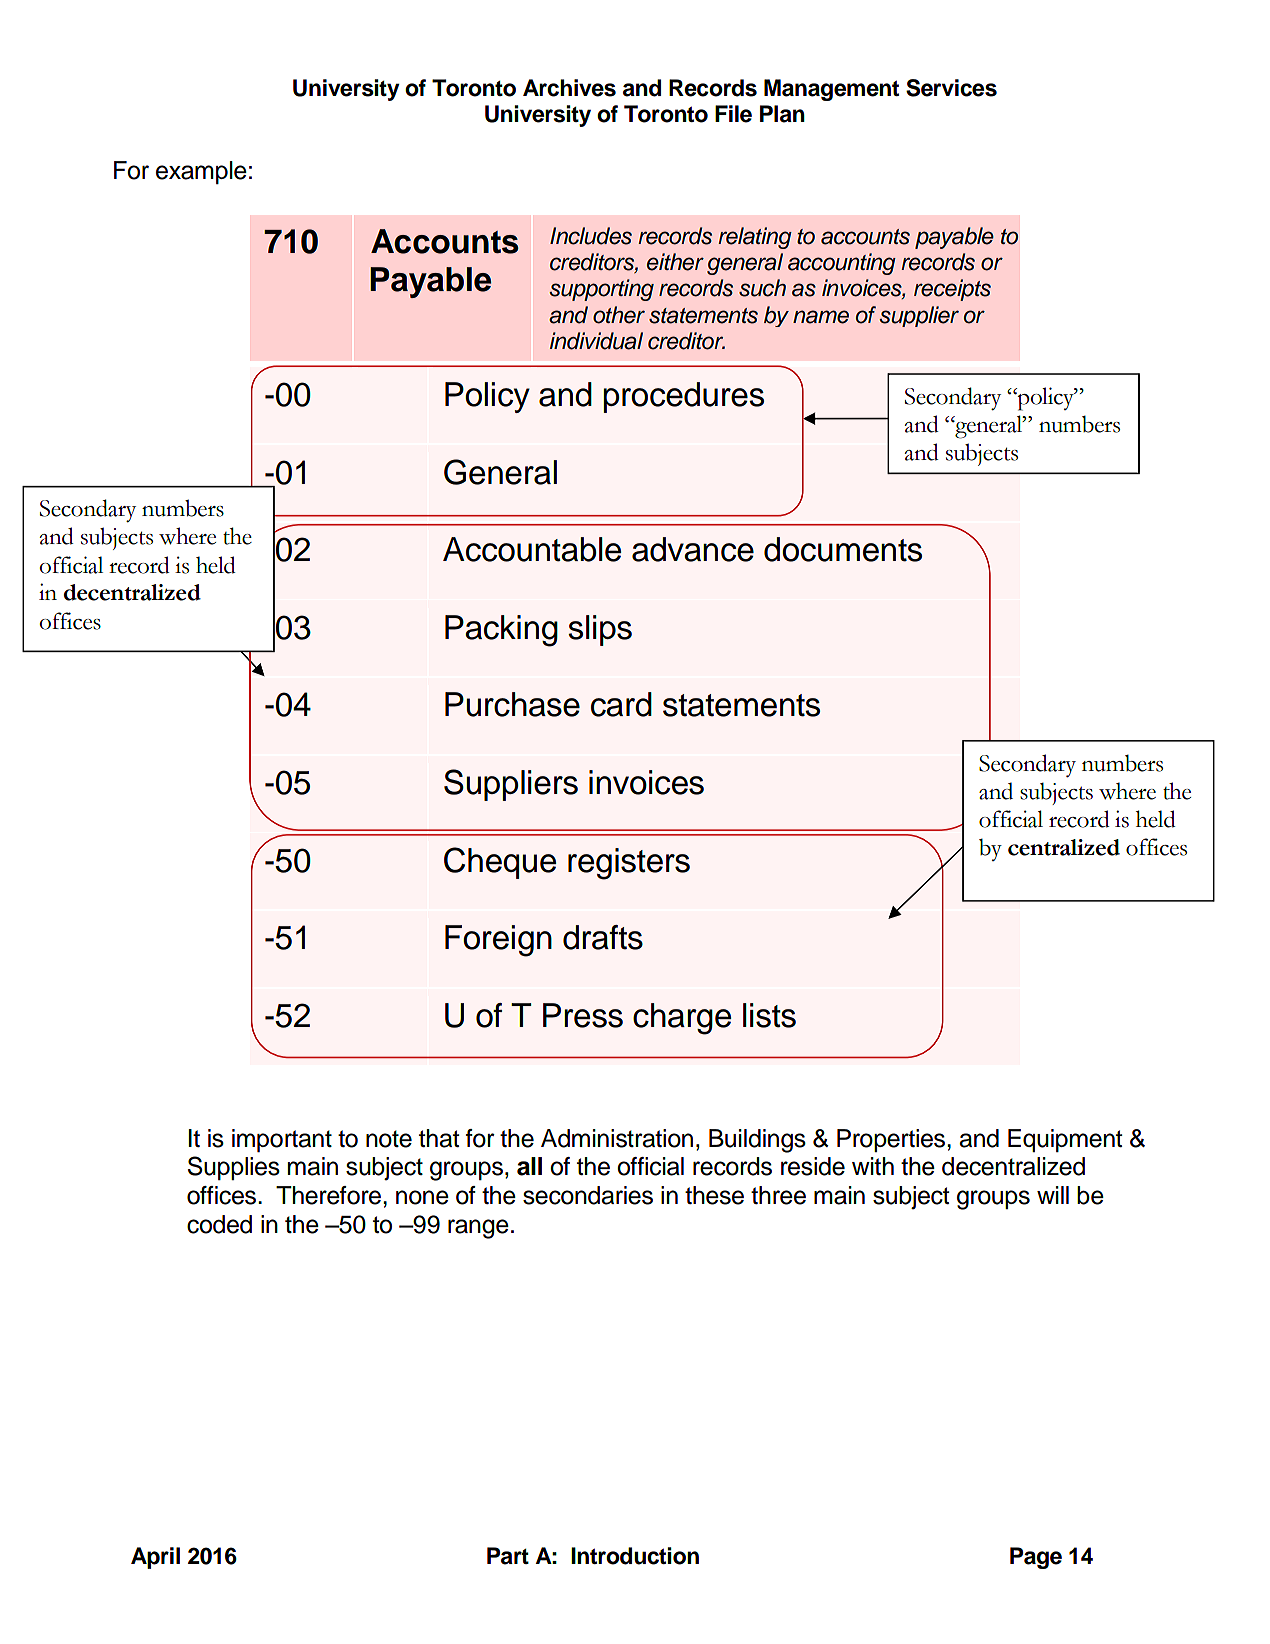 This screenshot has height=1644, width=1270. I want to click on Page, so click(1036, 1558).
